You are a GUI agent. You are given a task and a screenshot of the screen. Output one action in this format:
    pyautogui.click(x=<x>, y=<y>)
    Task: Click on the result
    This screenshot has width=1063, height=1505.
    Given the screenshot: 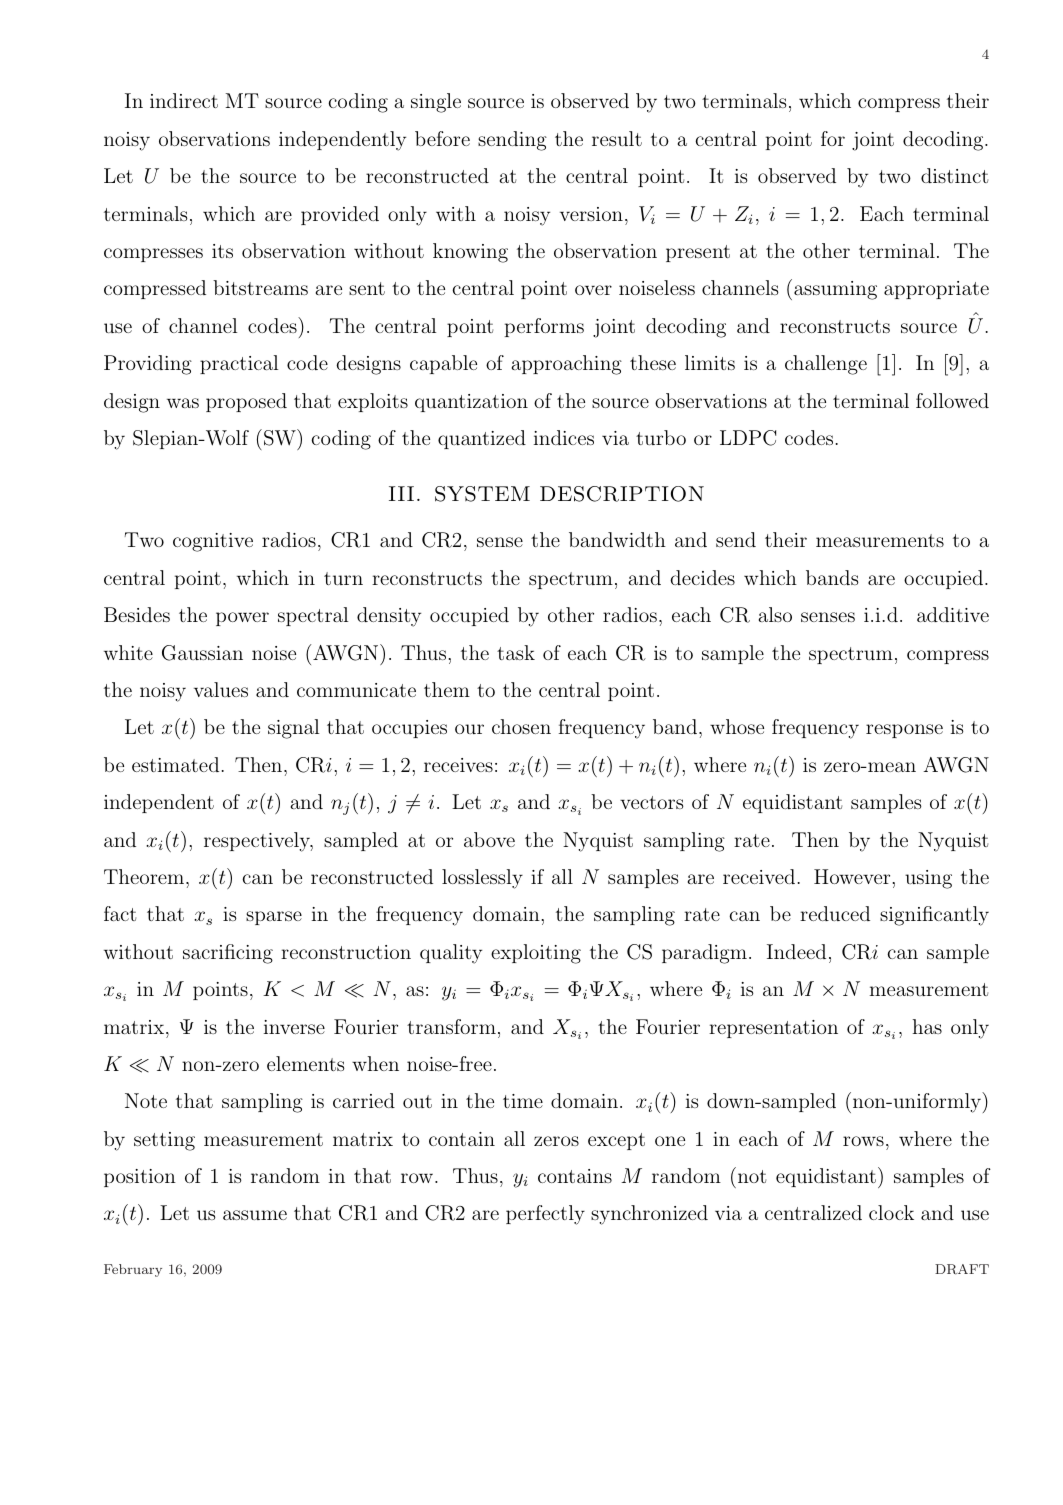 What is the action you would take?
    pyautogui.click(x=617, y=138)
